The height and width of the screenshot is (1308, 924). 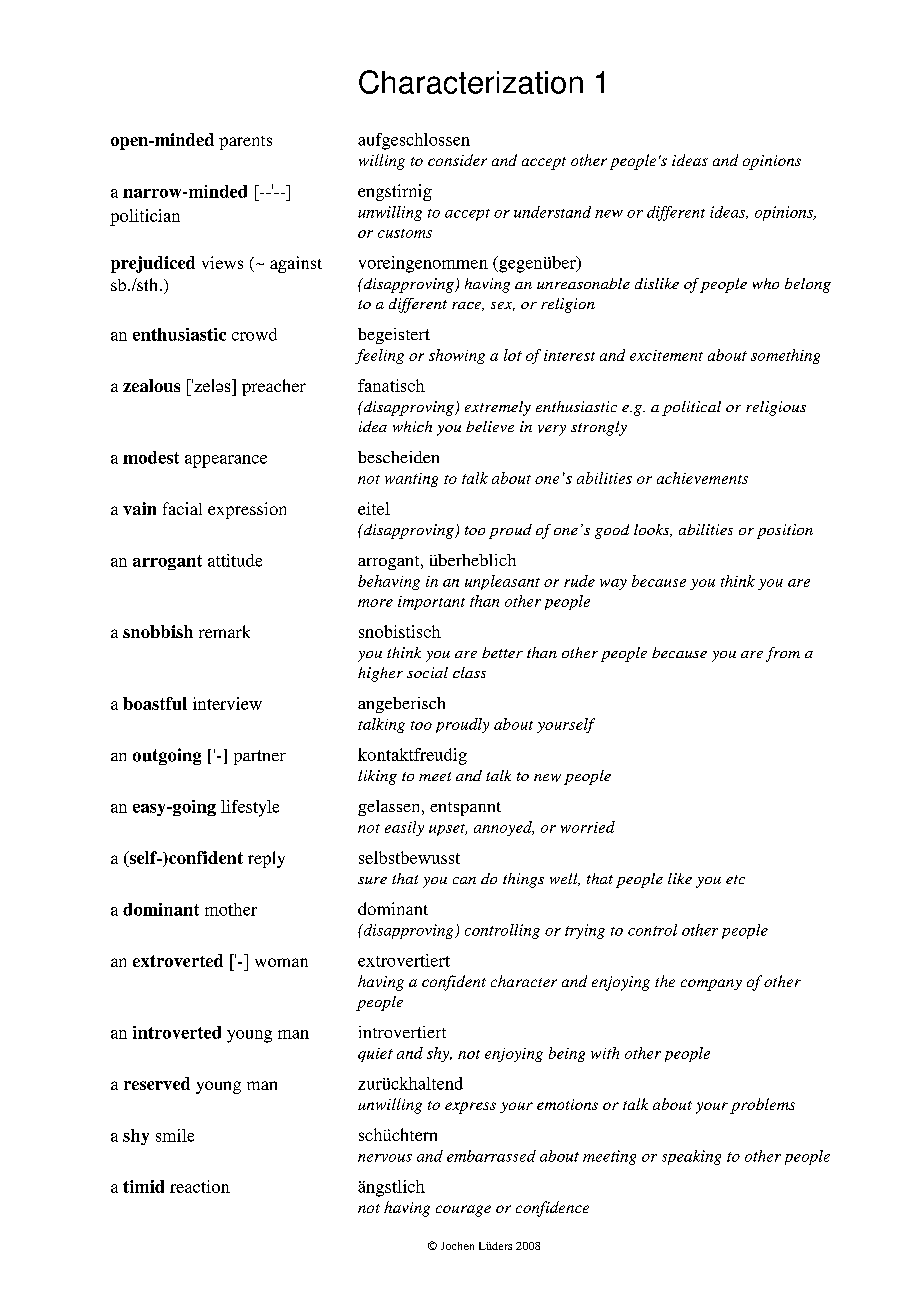 What do you see at coordinates (200, 1186) in the screenshot?
I see `reaction` at bounding box center [200, 1186].
